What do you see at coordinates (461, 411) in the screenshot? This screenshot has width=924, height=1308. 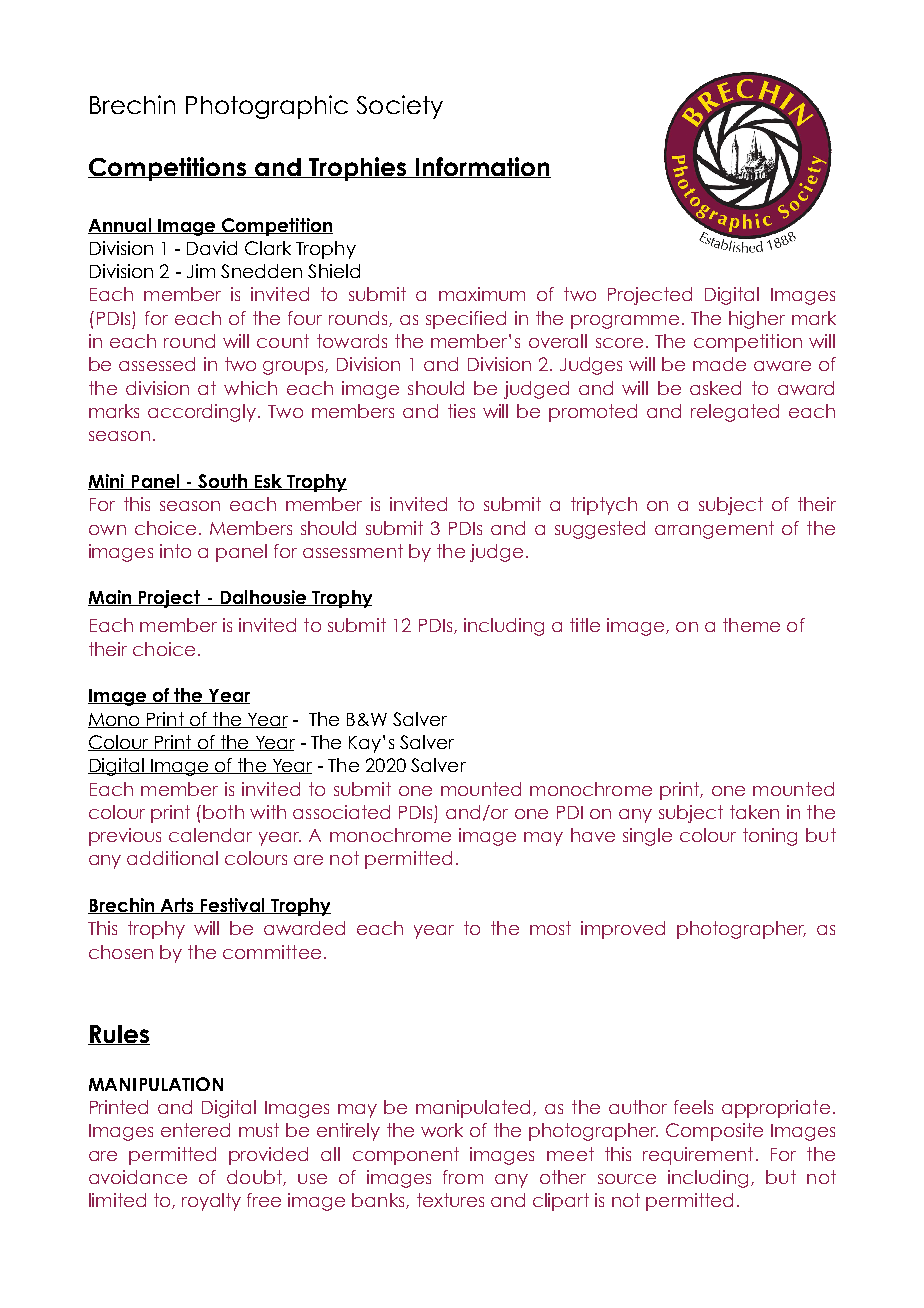 I see `ties` at bounding box center [461, 411].
